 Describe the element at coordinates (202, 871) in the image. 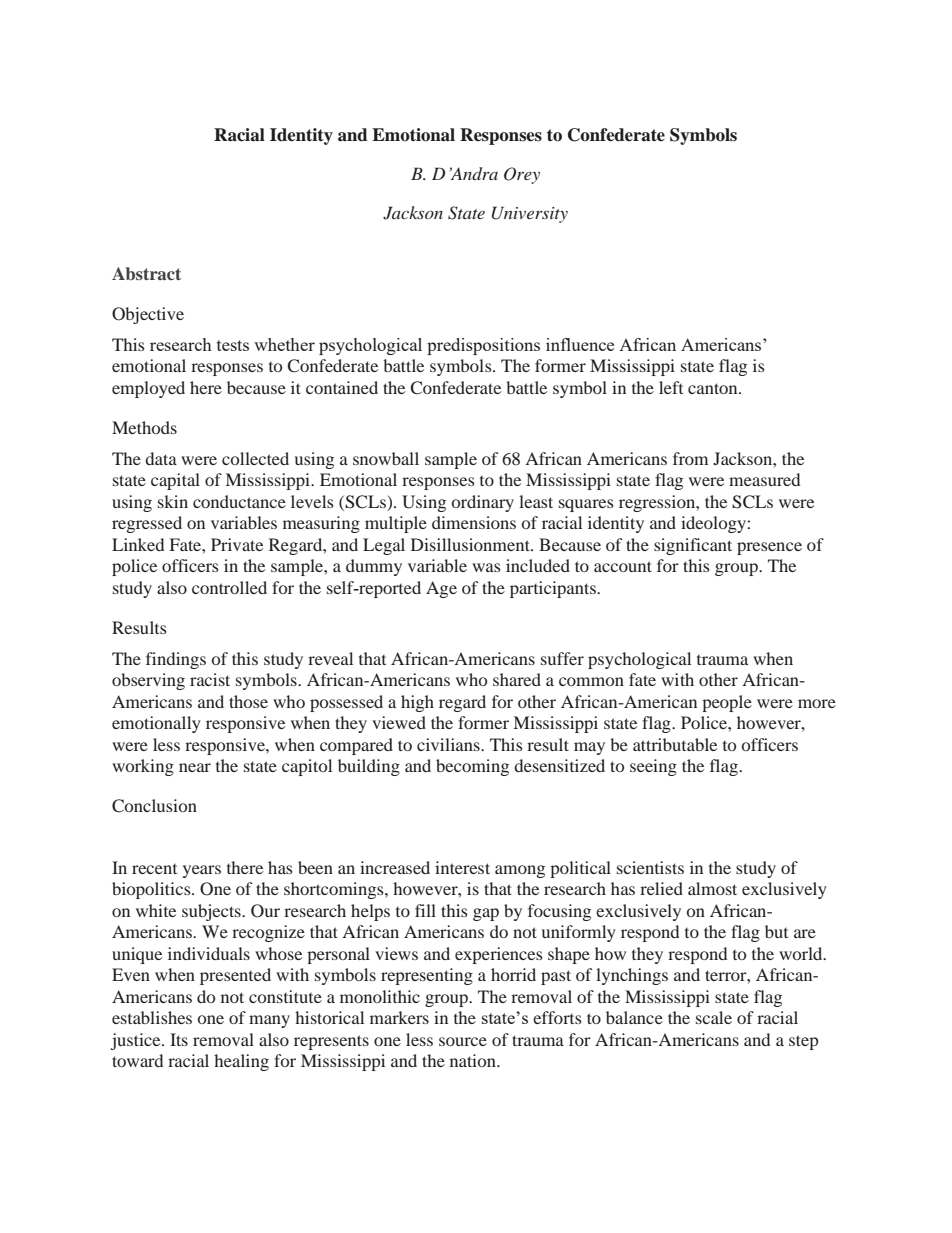

I see `years` at that location.
